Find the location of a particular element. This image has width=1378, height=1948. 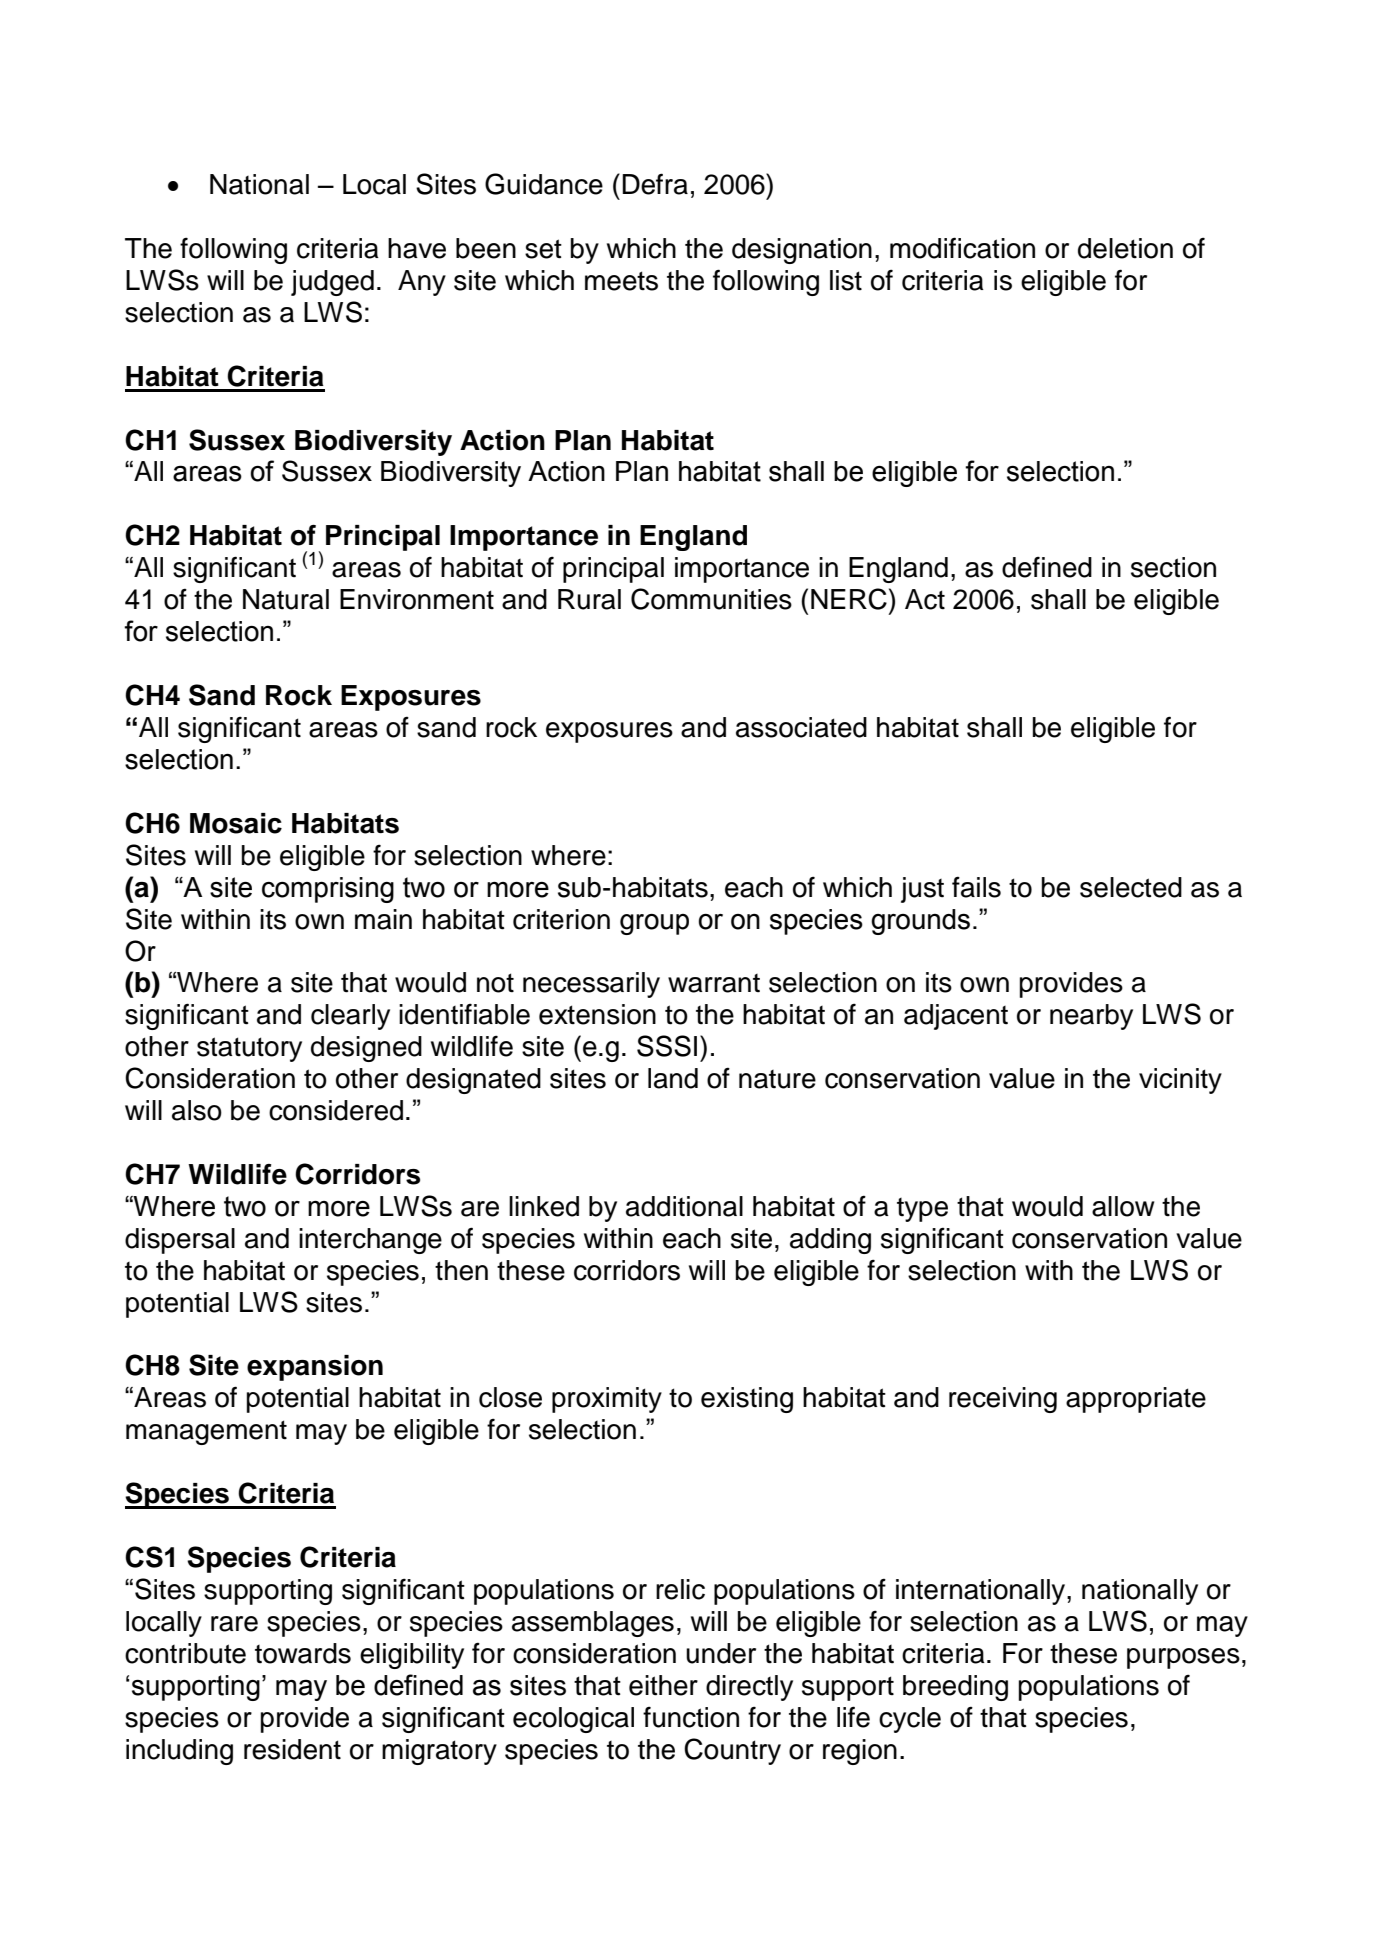

comprising is located at coordinates (328, 890).
